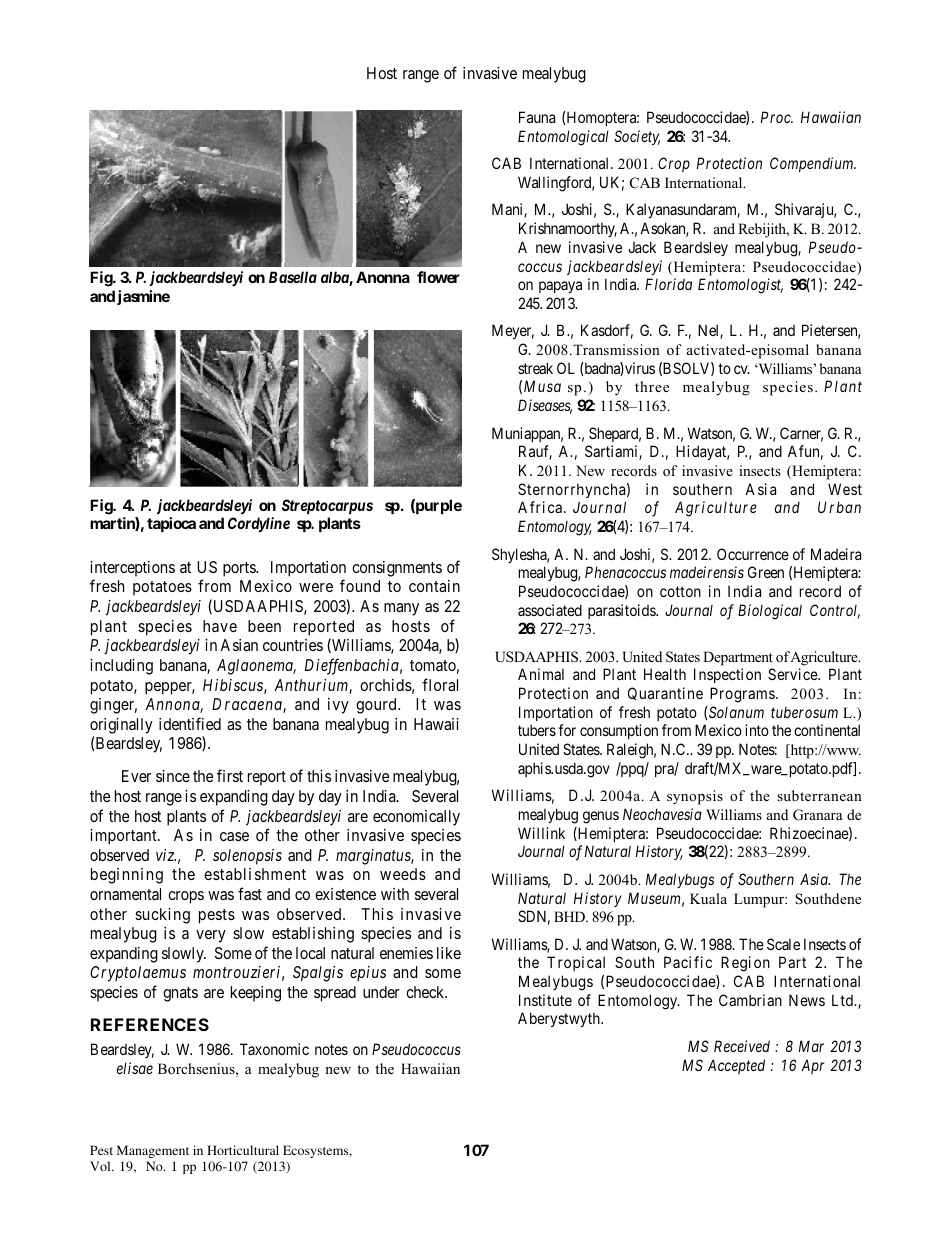 The width and height of the image is (952, 1233). I want to click on Management, so click(153, 1151).
